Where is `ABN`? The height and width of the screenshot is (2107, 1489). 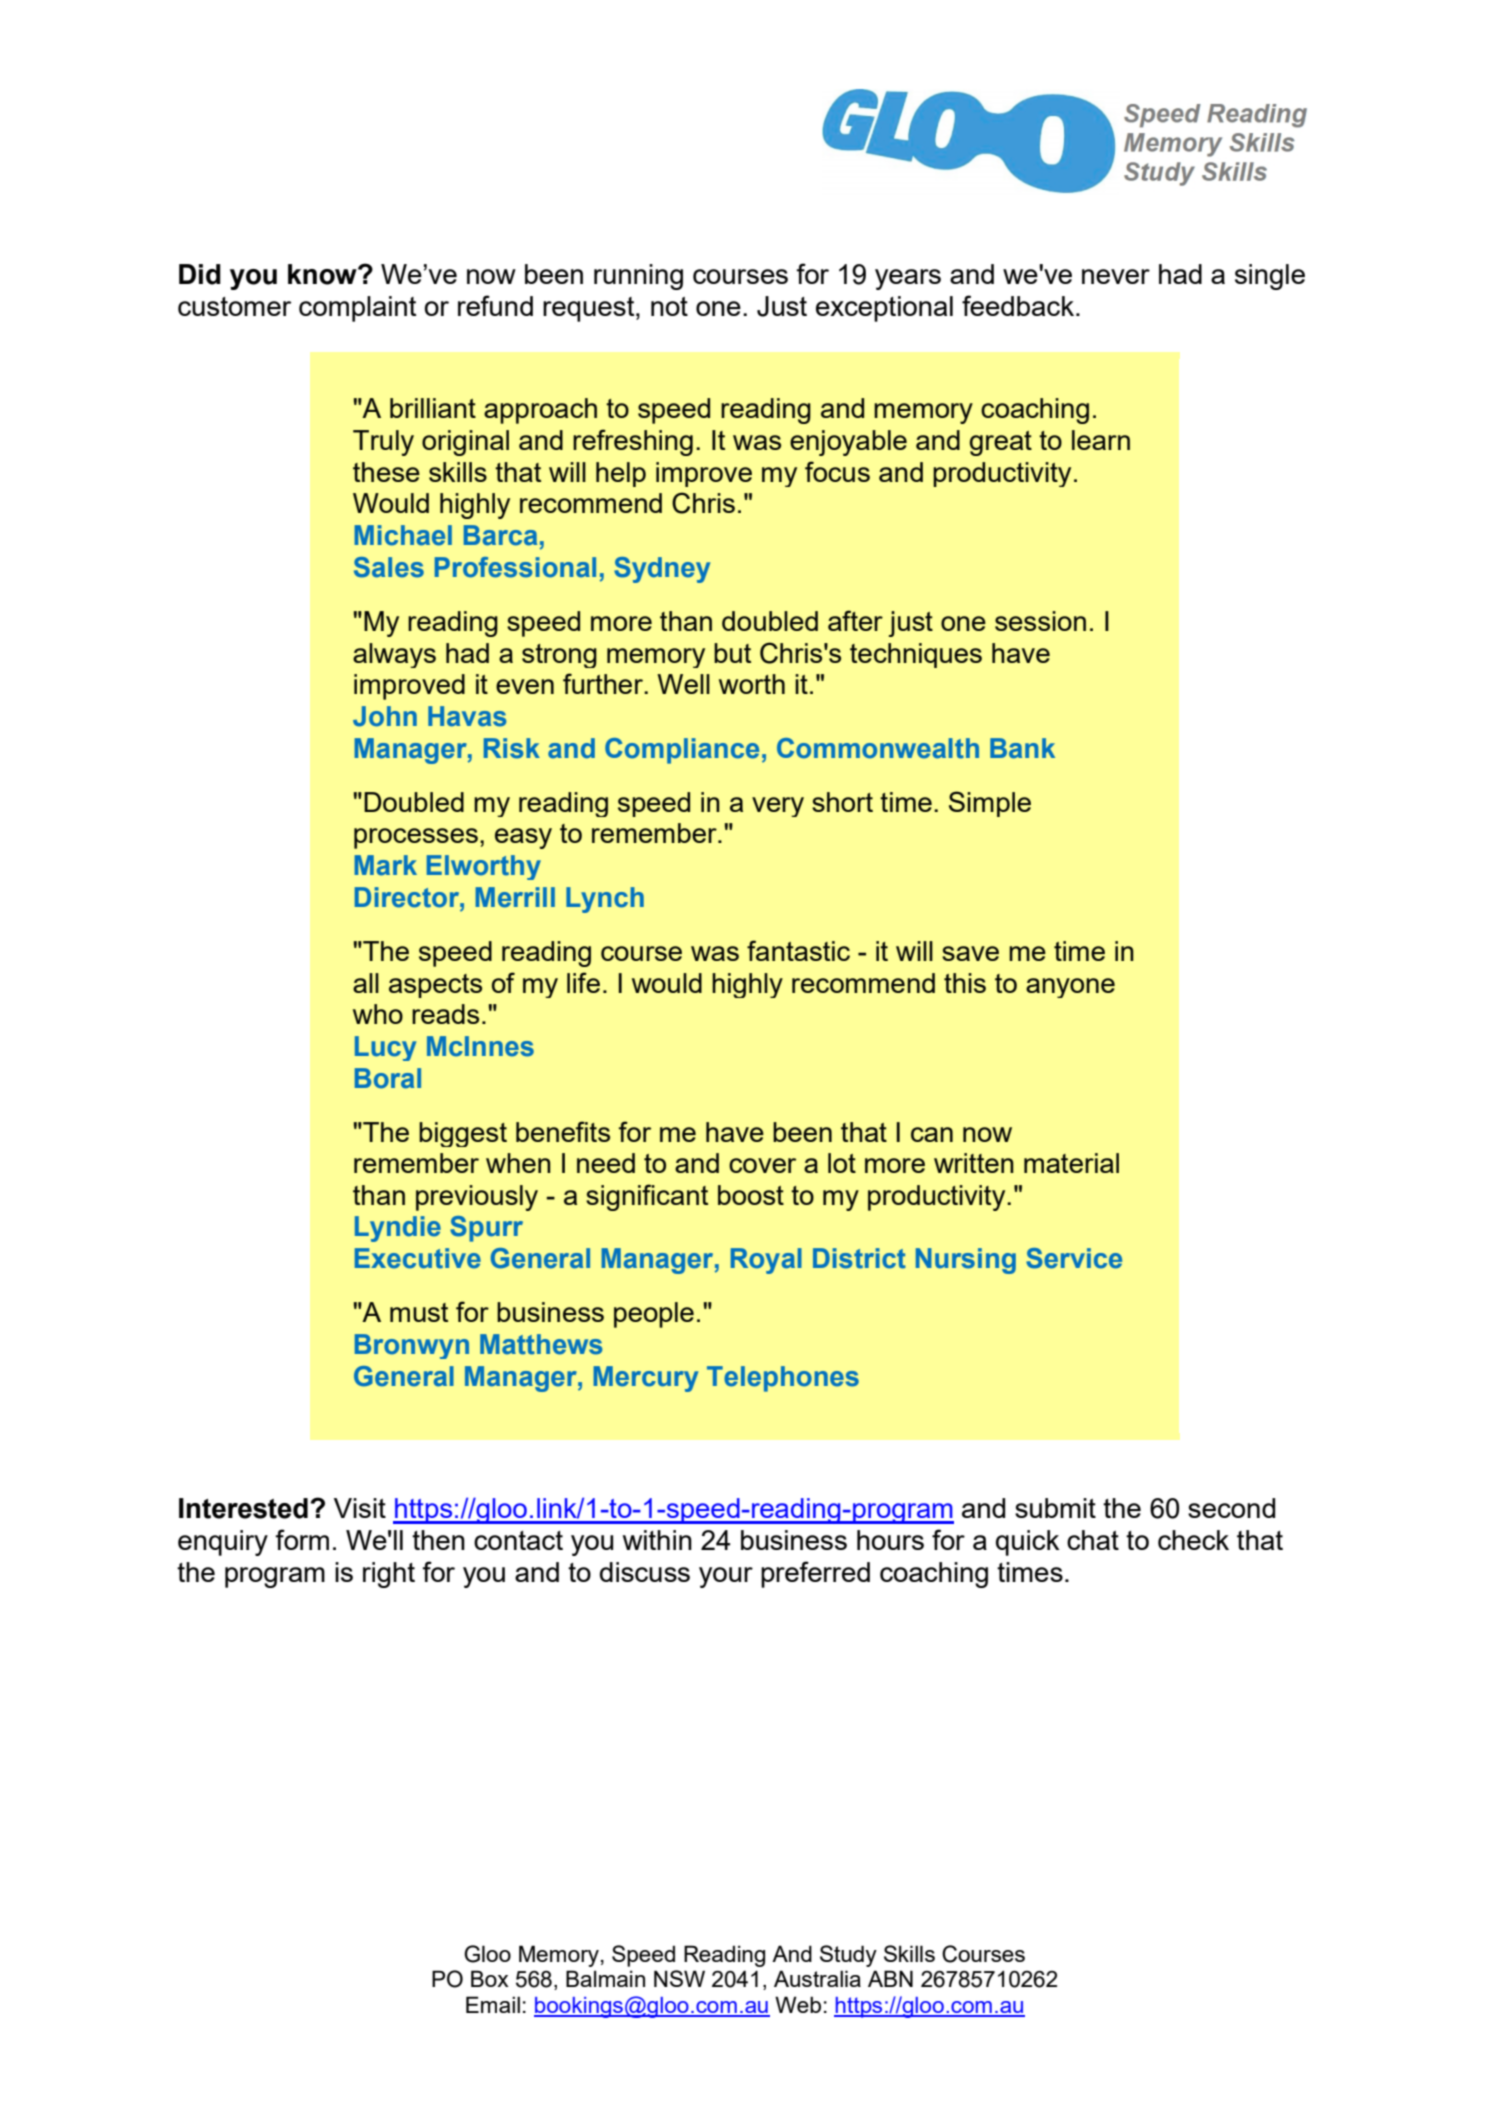
ABN is located at coordinates (890, 1978).
